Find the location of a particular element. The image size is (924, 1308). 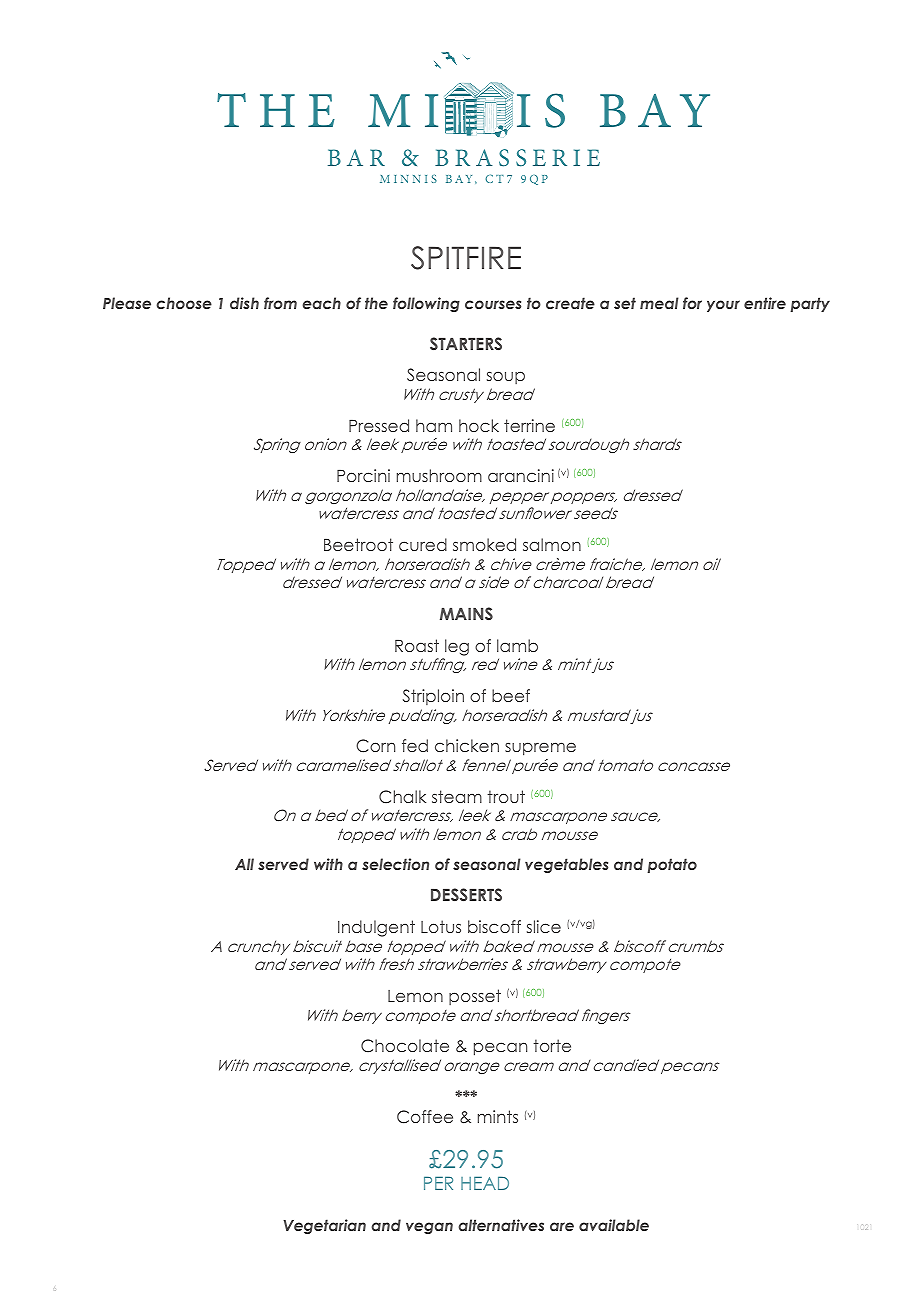

Vegetarian is located at coordinates (324, 1226).
